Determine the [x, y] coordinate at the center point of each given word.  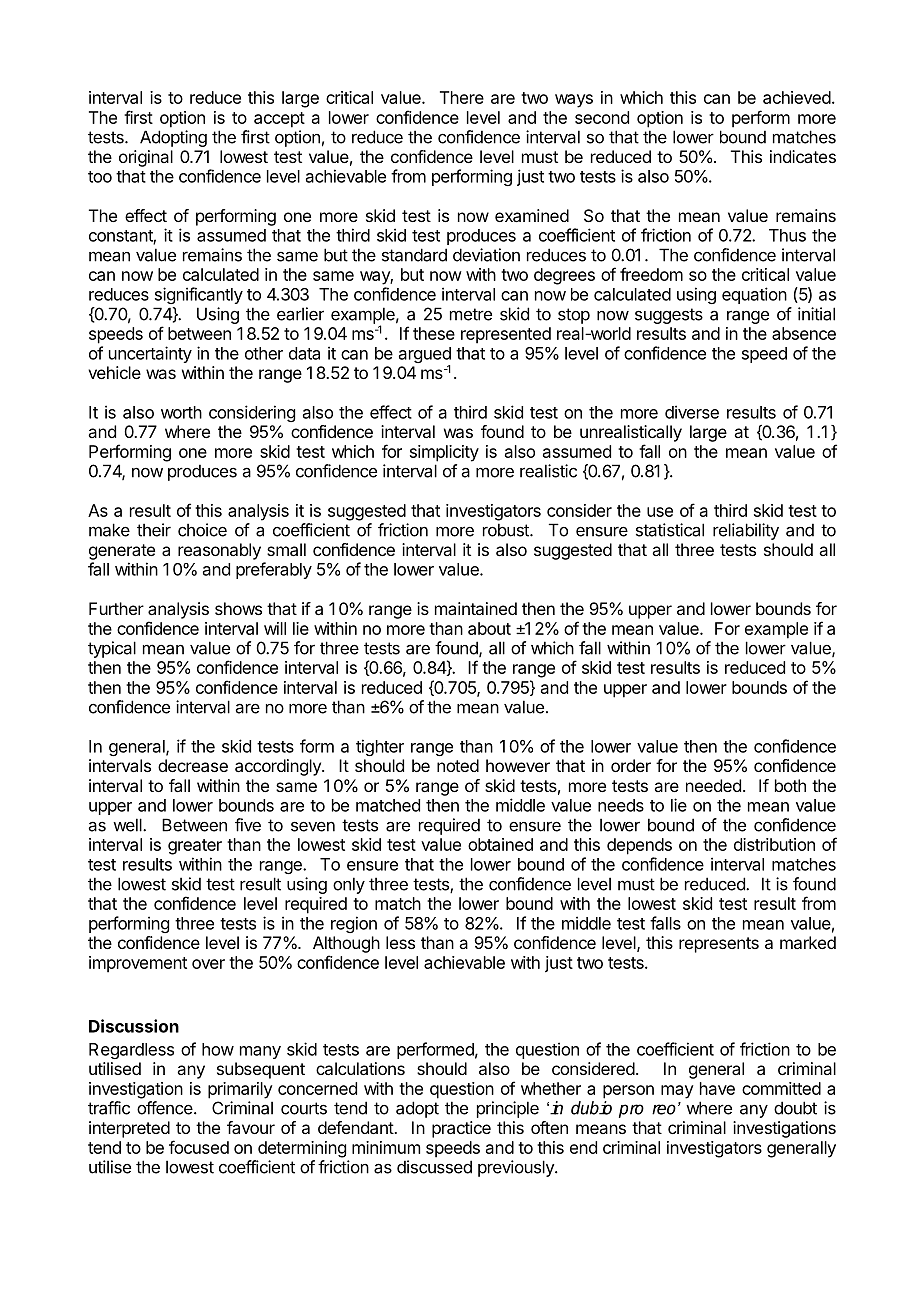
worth [181, 412]
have [717, 1088]
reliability [746, 531]
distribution [774, 844]
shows [238, 608]
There [462, 97]
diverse [692, 412]
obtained [500, 844]
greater [195, 847]
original [146, 158]
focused [199, 1147]
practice [461, 1129]
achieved [797, 97]
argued [425, 356]
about [489, 628]
